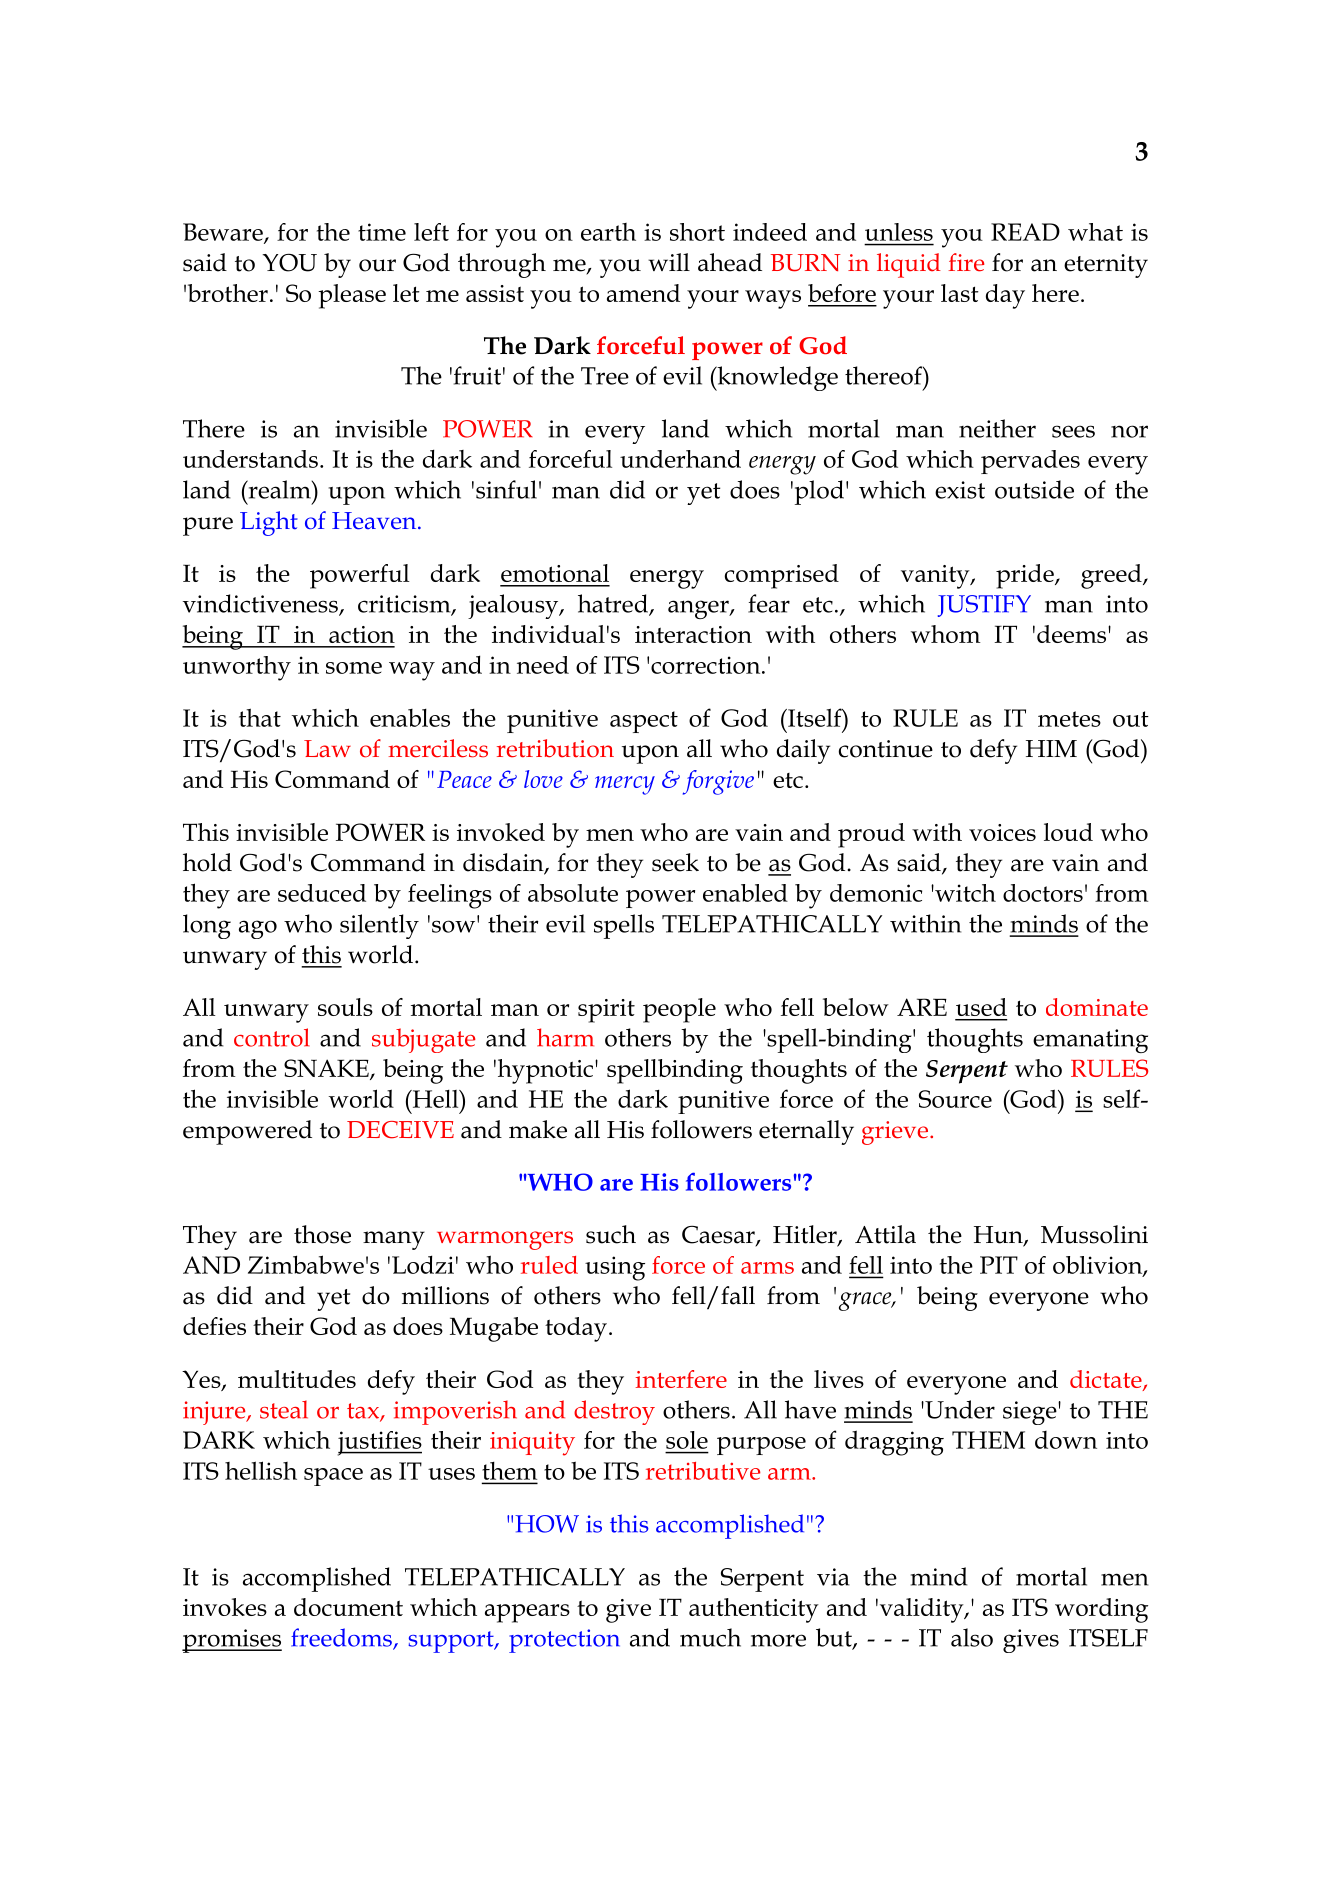  Describe the element at coordinates (348, 1607) in the screenshot. I see `document` at that location.
